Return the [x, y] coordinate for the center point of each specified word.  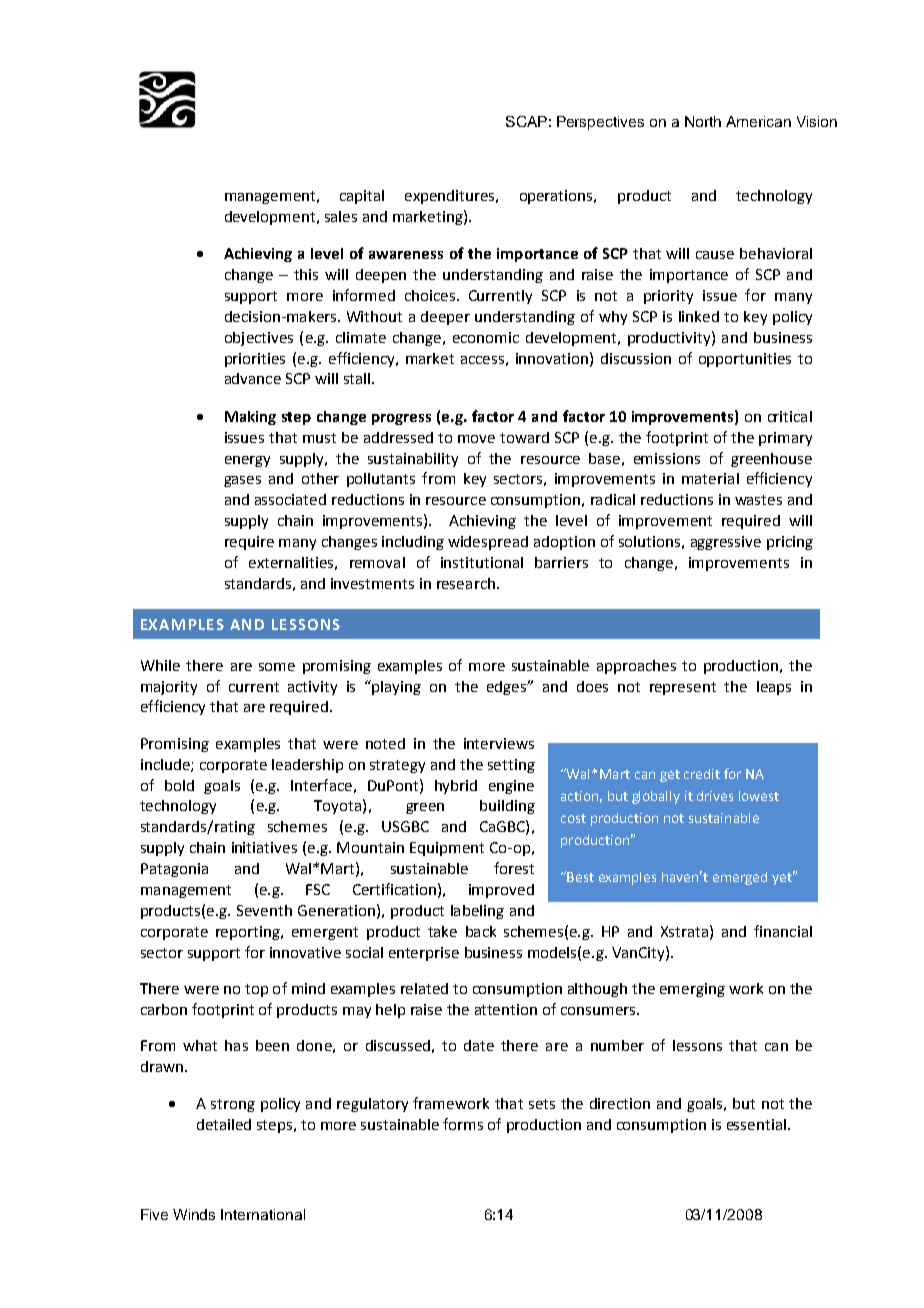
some [277, 667]
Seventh [264, 910]
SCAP [526, 121]
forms [463, 1124]
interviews [499, 743]
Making [250, 418]
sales [341, 216]
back [481, 931]
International [263, 1214]
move [476, 439]
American [758, 121]
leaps [774, 688]
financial [783, 931]
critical [790, 416]
